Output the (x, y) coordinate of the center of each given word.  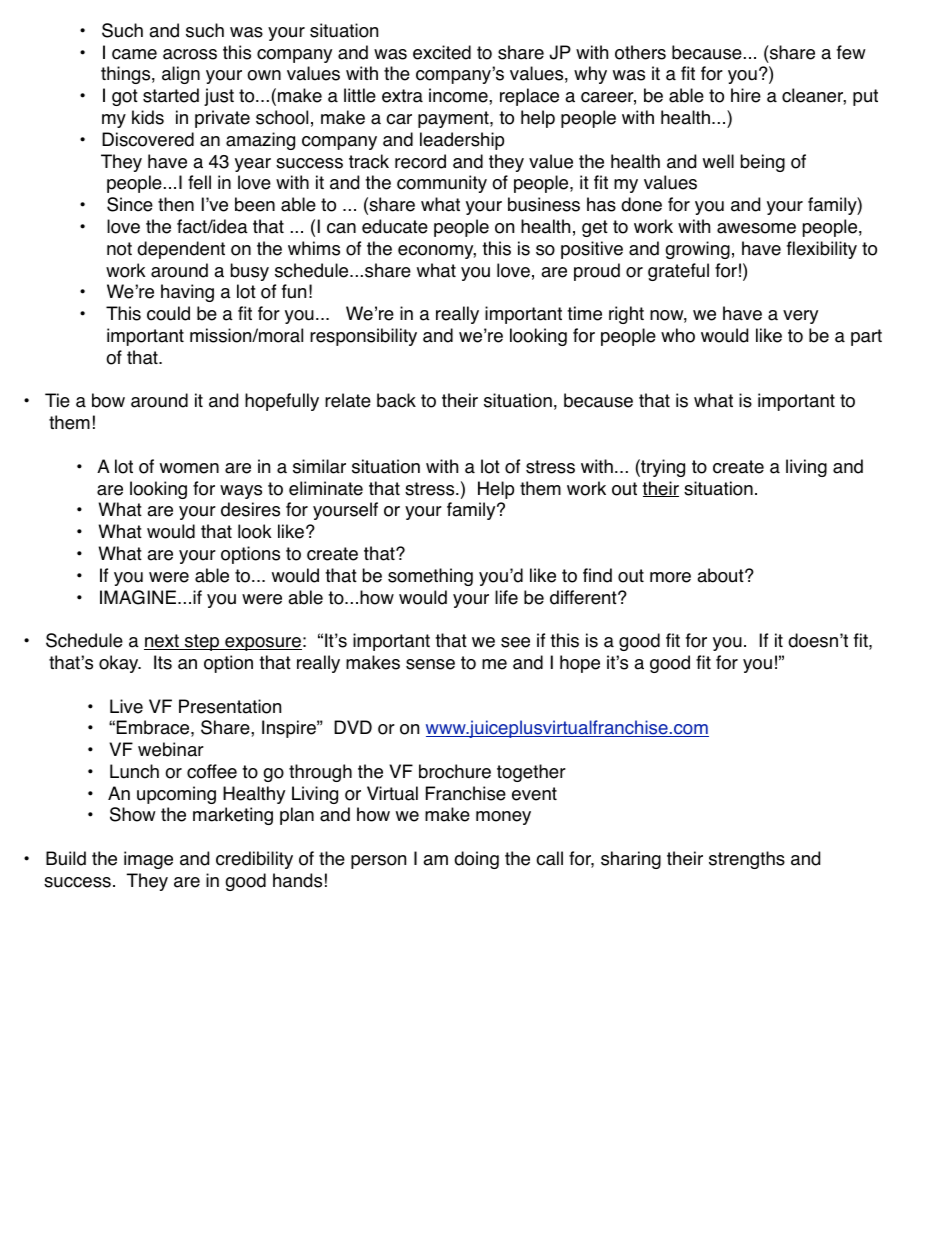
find (597, 575)
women (189, 468)
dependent (181, 250)
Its (163, 662)
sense (430, 664)
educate (395, 226)
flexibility (822, 250)
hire (746, 95)
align (181, 75)
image (148, 860)
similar (319, 466)
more (670, 577)
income (459, 95)
